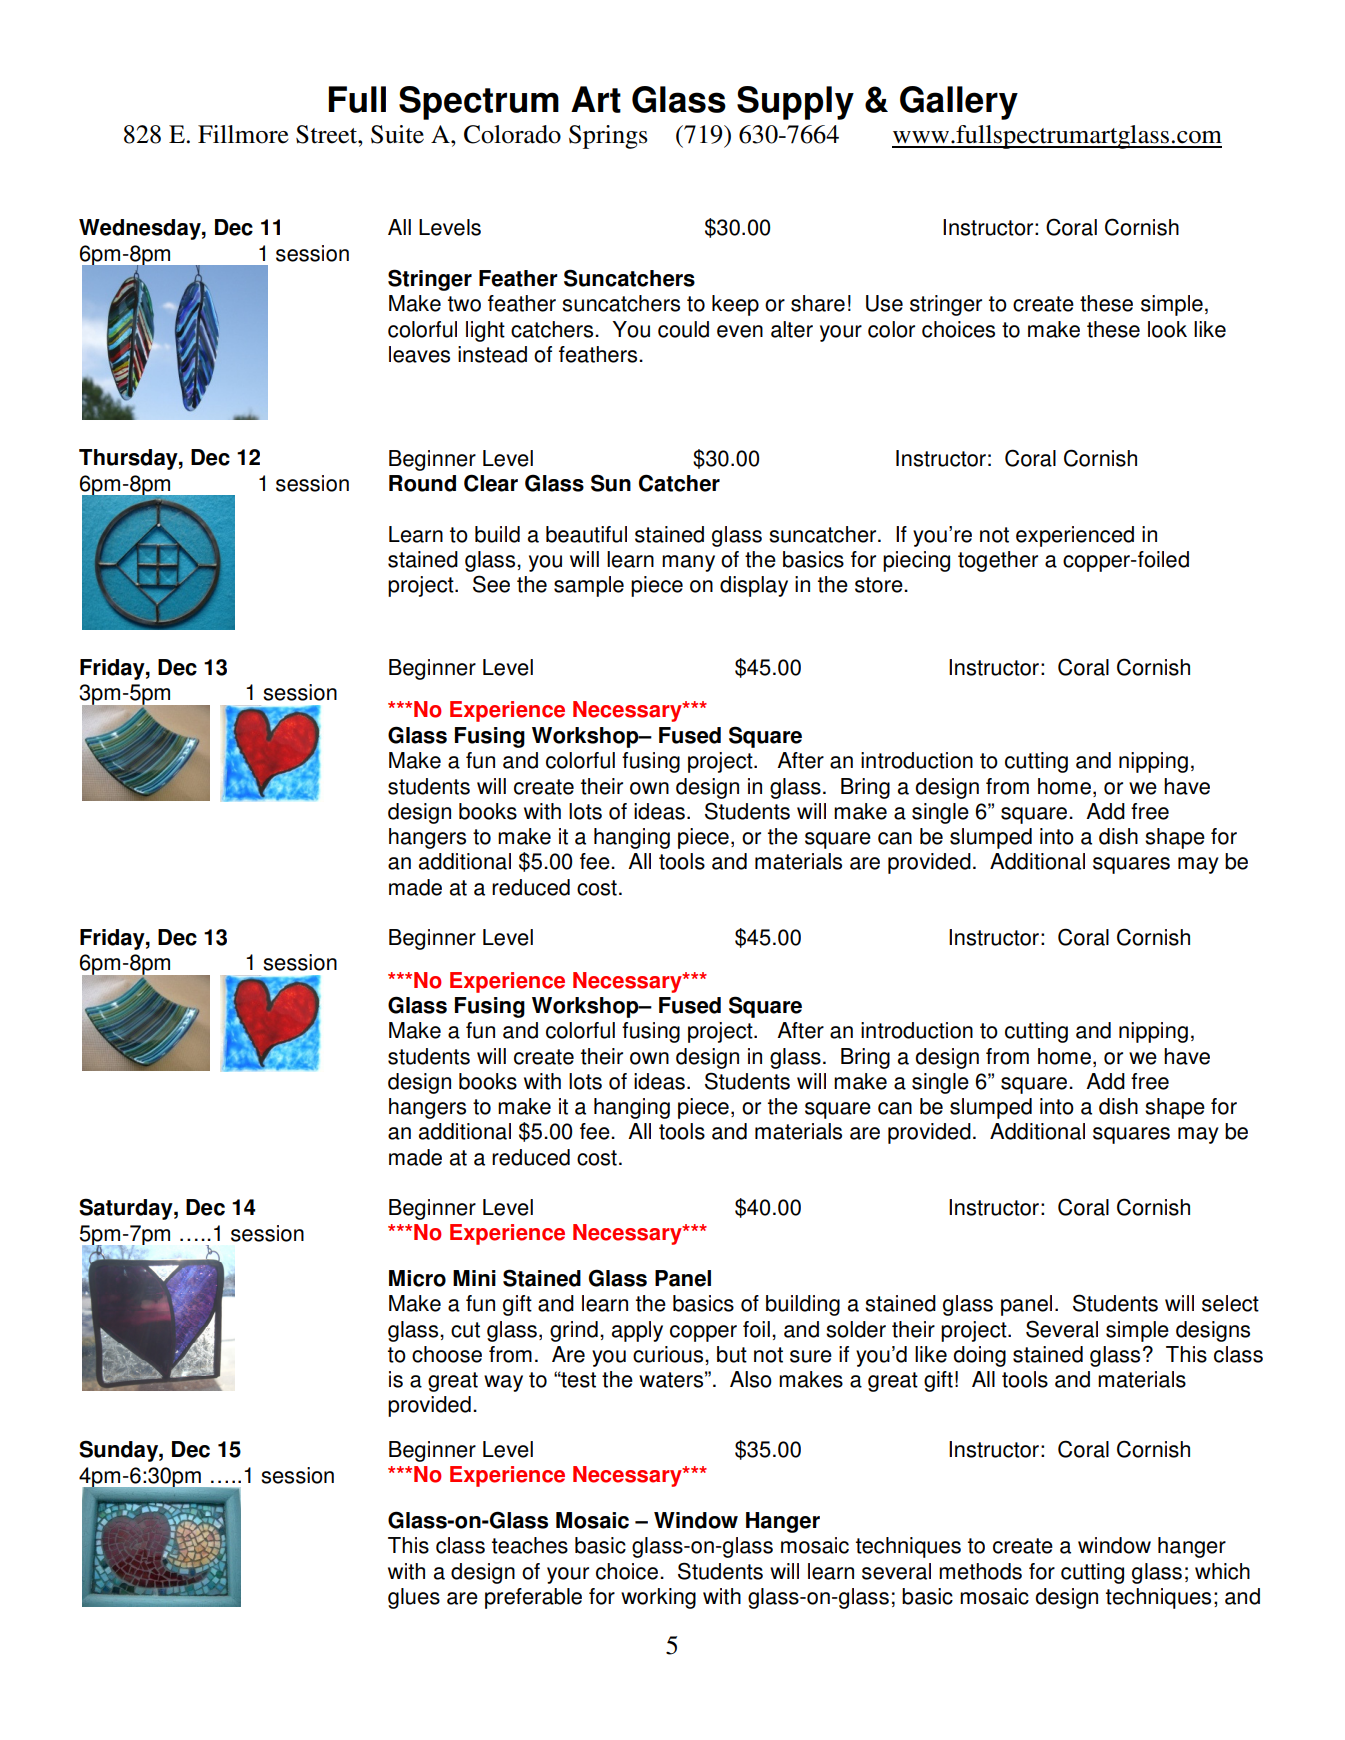 The height and width of the image is (1740, 1345). I want to click on together, so click(998, 561).
